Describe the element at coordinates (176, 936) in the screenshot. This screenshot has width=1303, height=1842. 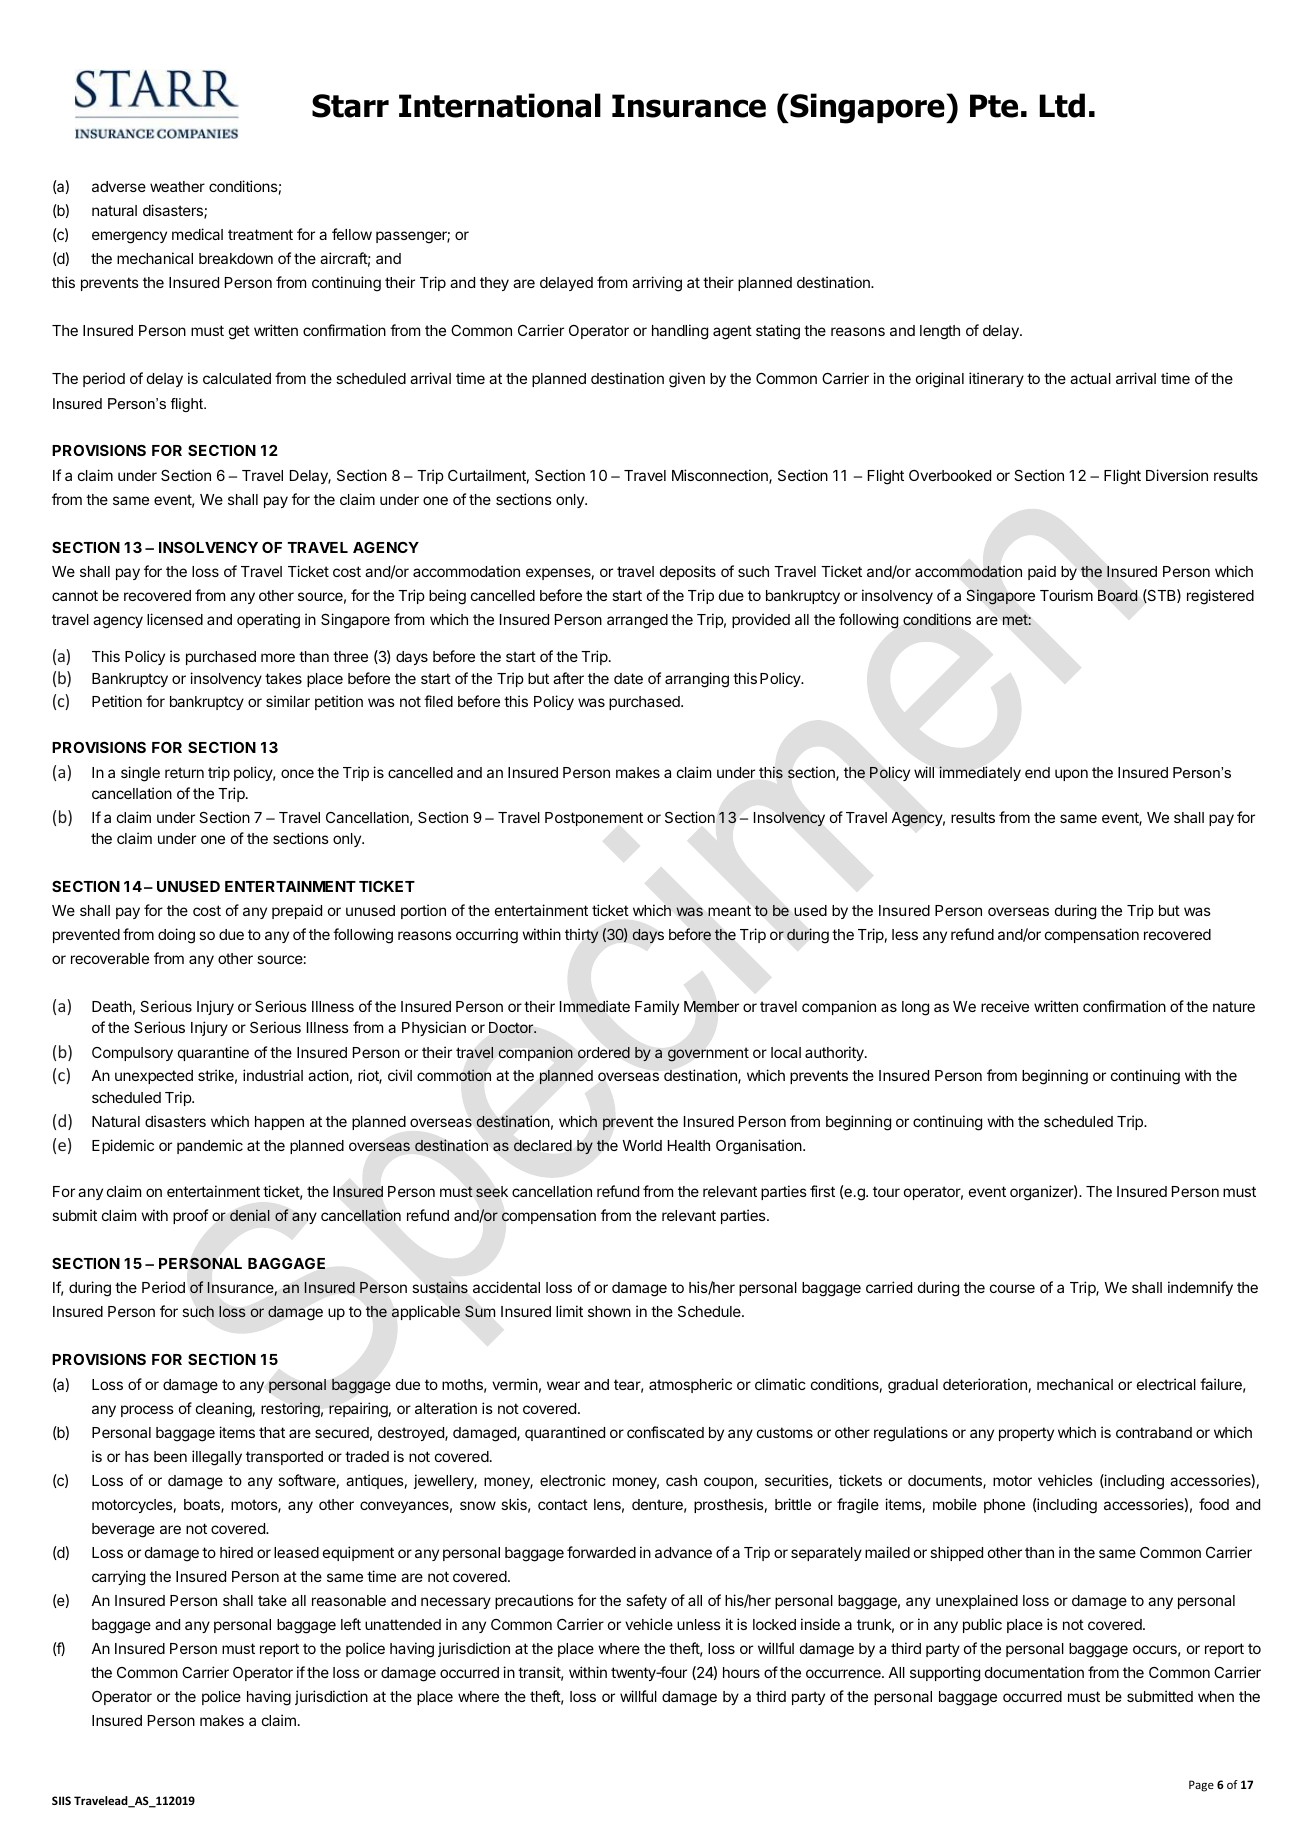
I see `doing` at that location.
